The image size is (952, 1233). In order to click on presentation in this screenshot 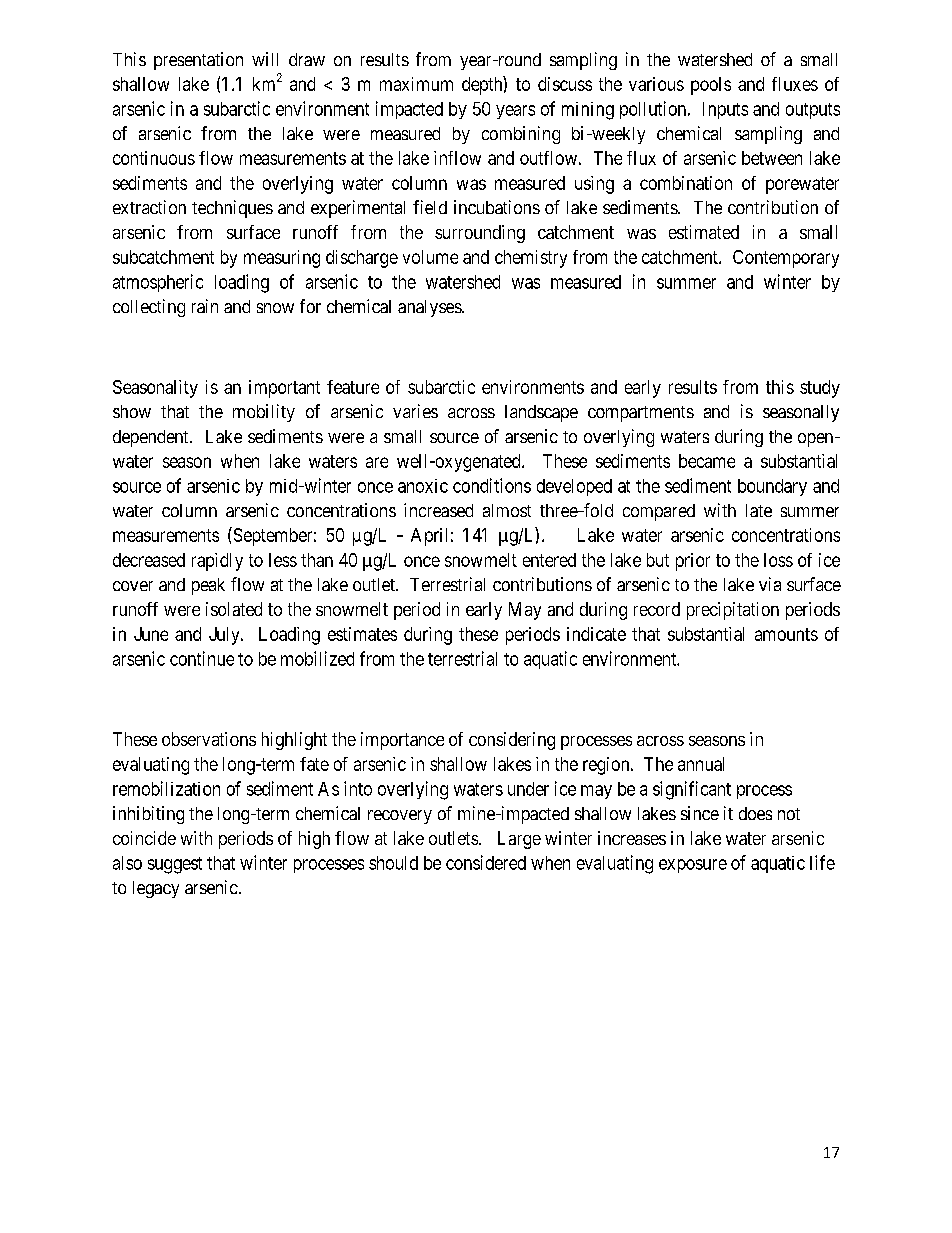, I will do `click(198, 61)`.
